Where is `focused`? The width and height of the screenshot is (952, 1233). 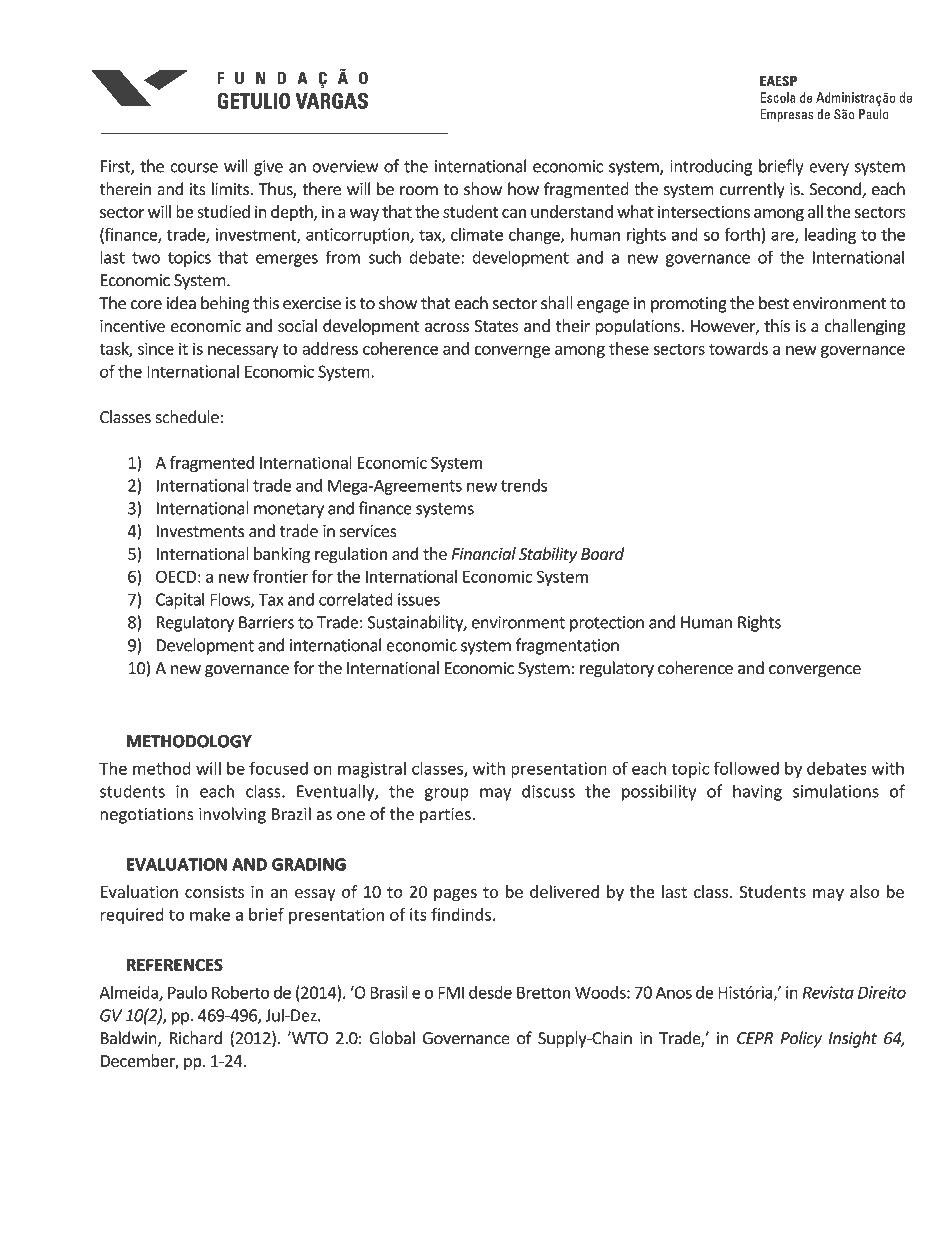 focused is located at coordinates (278, 768).
